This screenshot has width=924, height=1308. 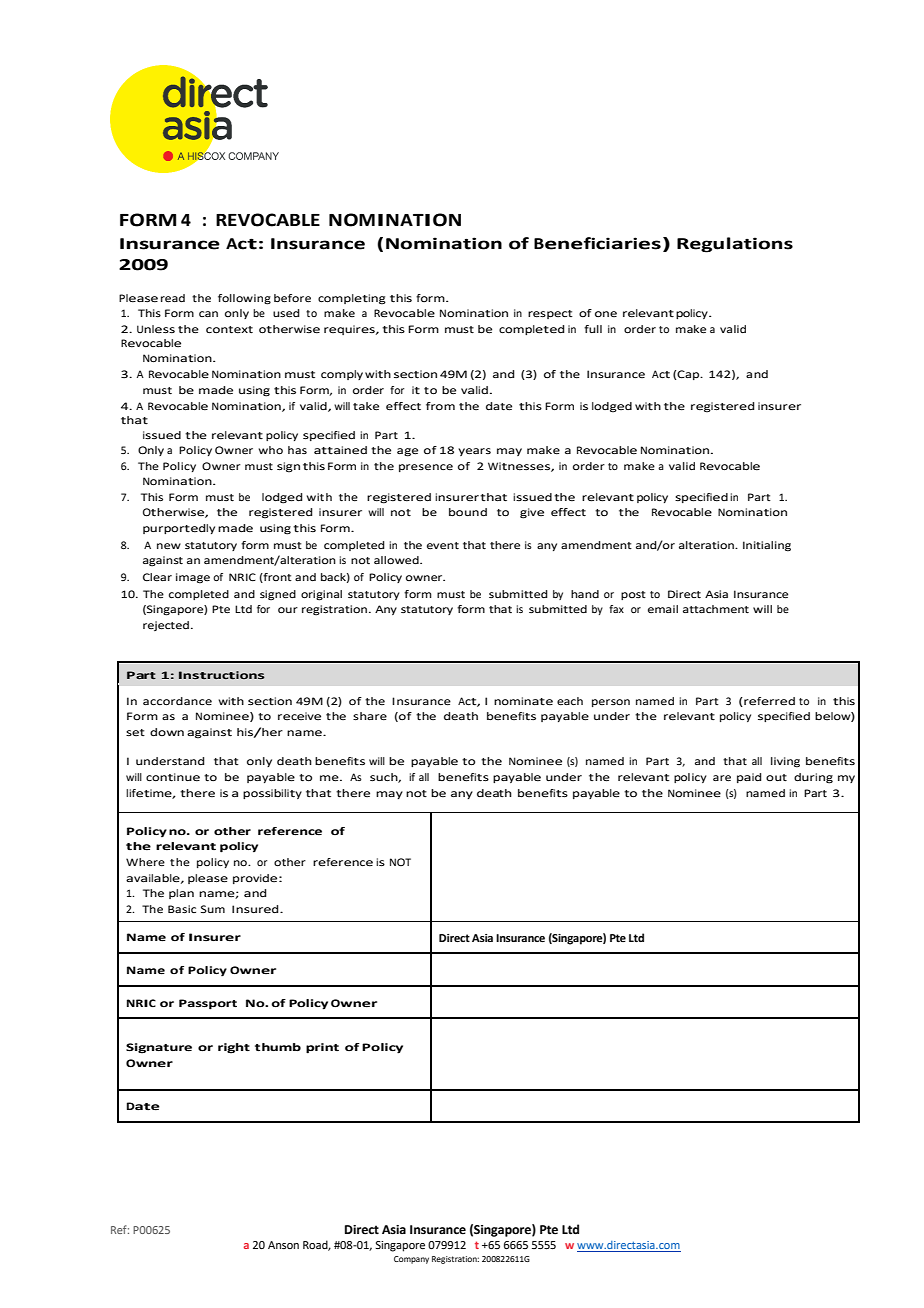 What do you see at coordinates (550, 314) in the screenshot?
I see `respect` at bounding box center [550, 314].
